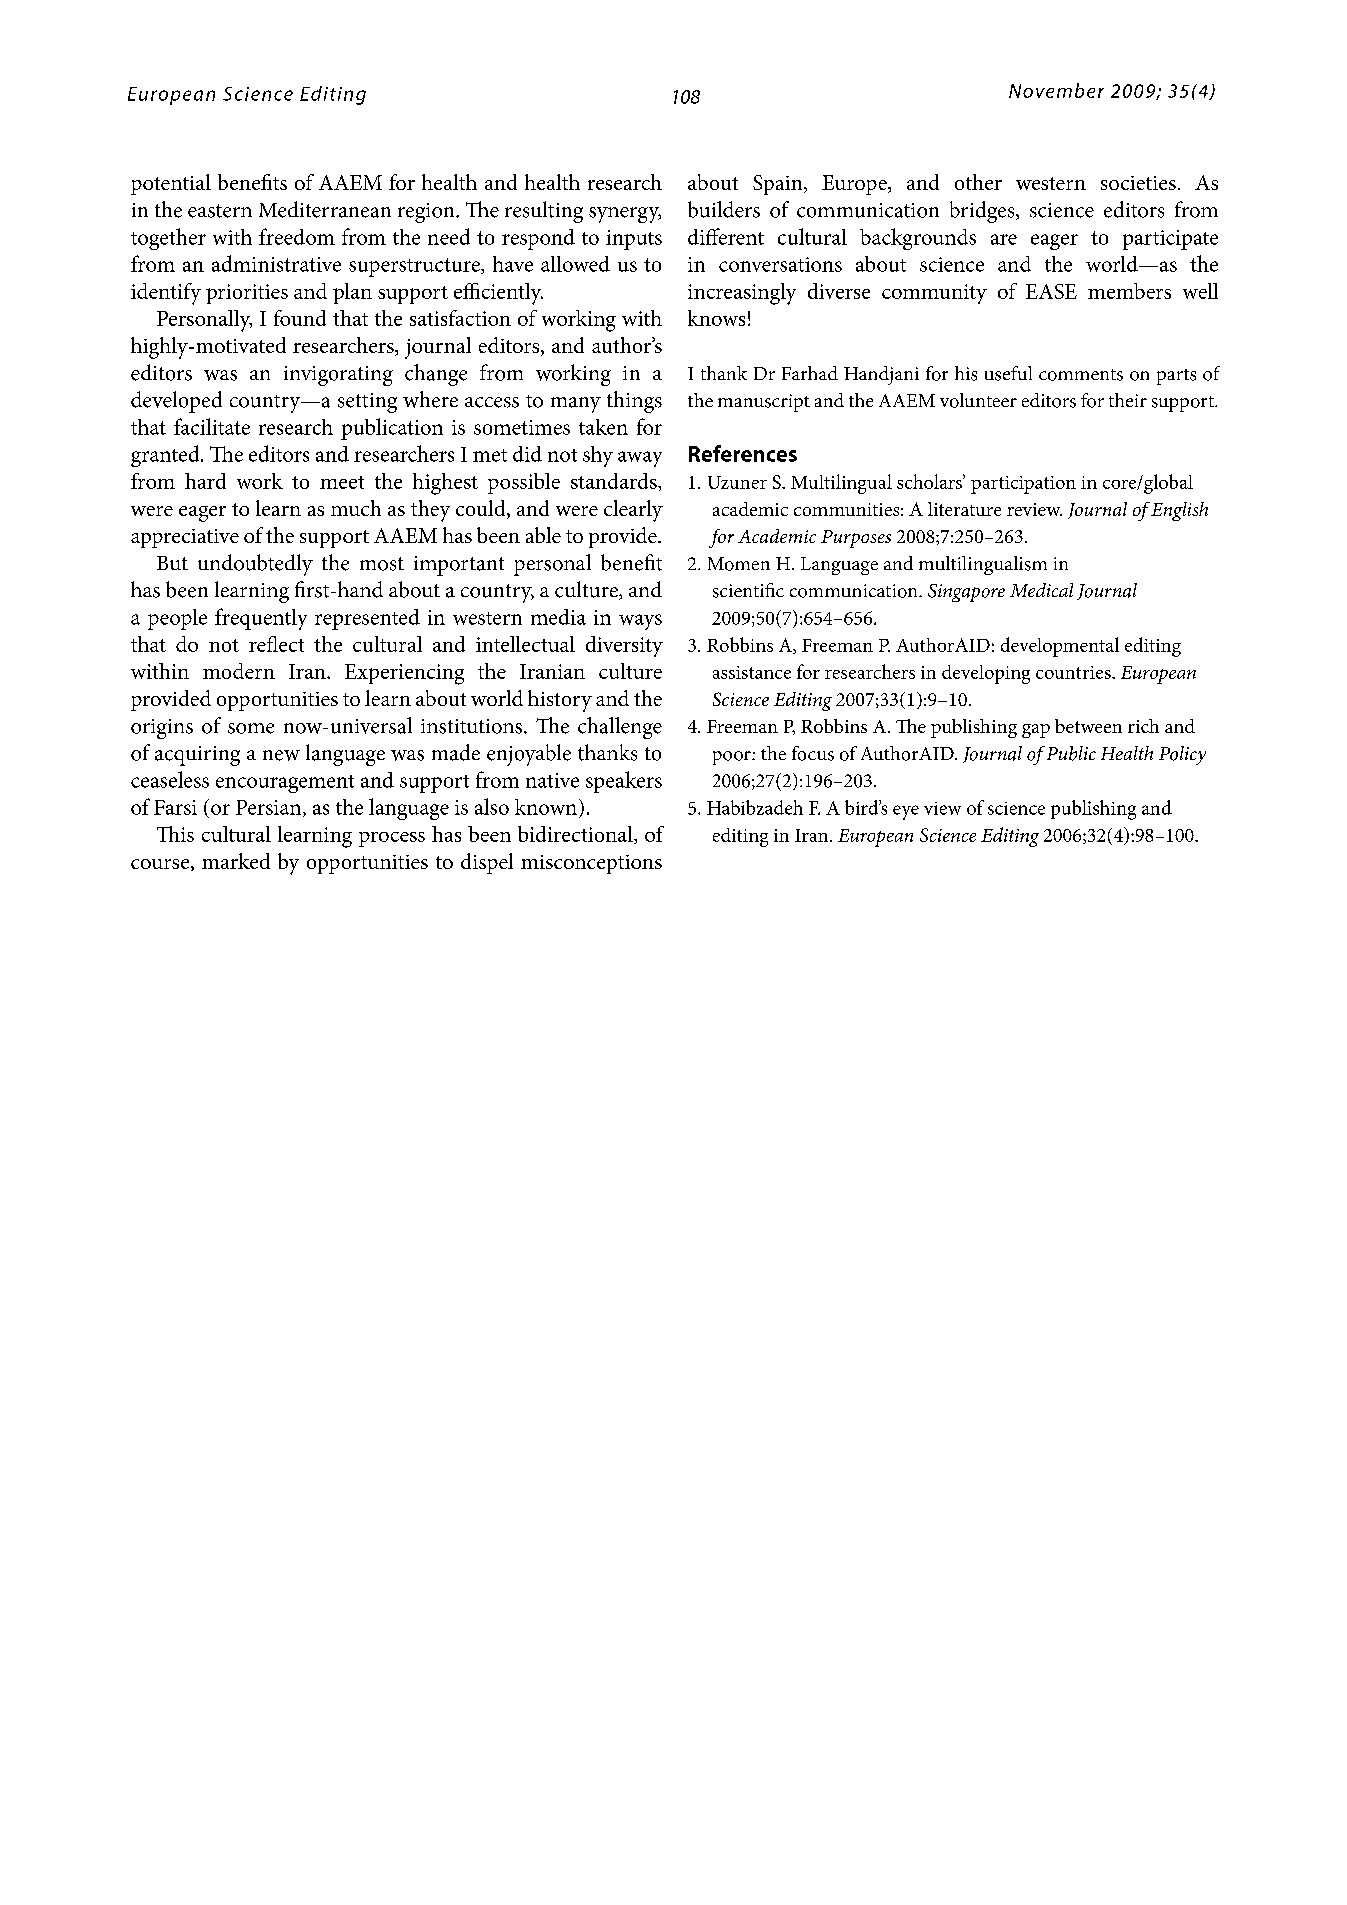 This screenshot has height=1905, width=1347. Describe the element at coordinates (779, 185) in the screenshot. I see `Spain` at that location.
